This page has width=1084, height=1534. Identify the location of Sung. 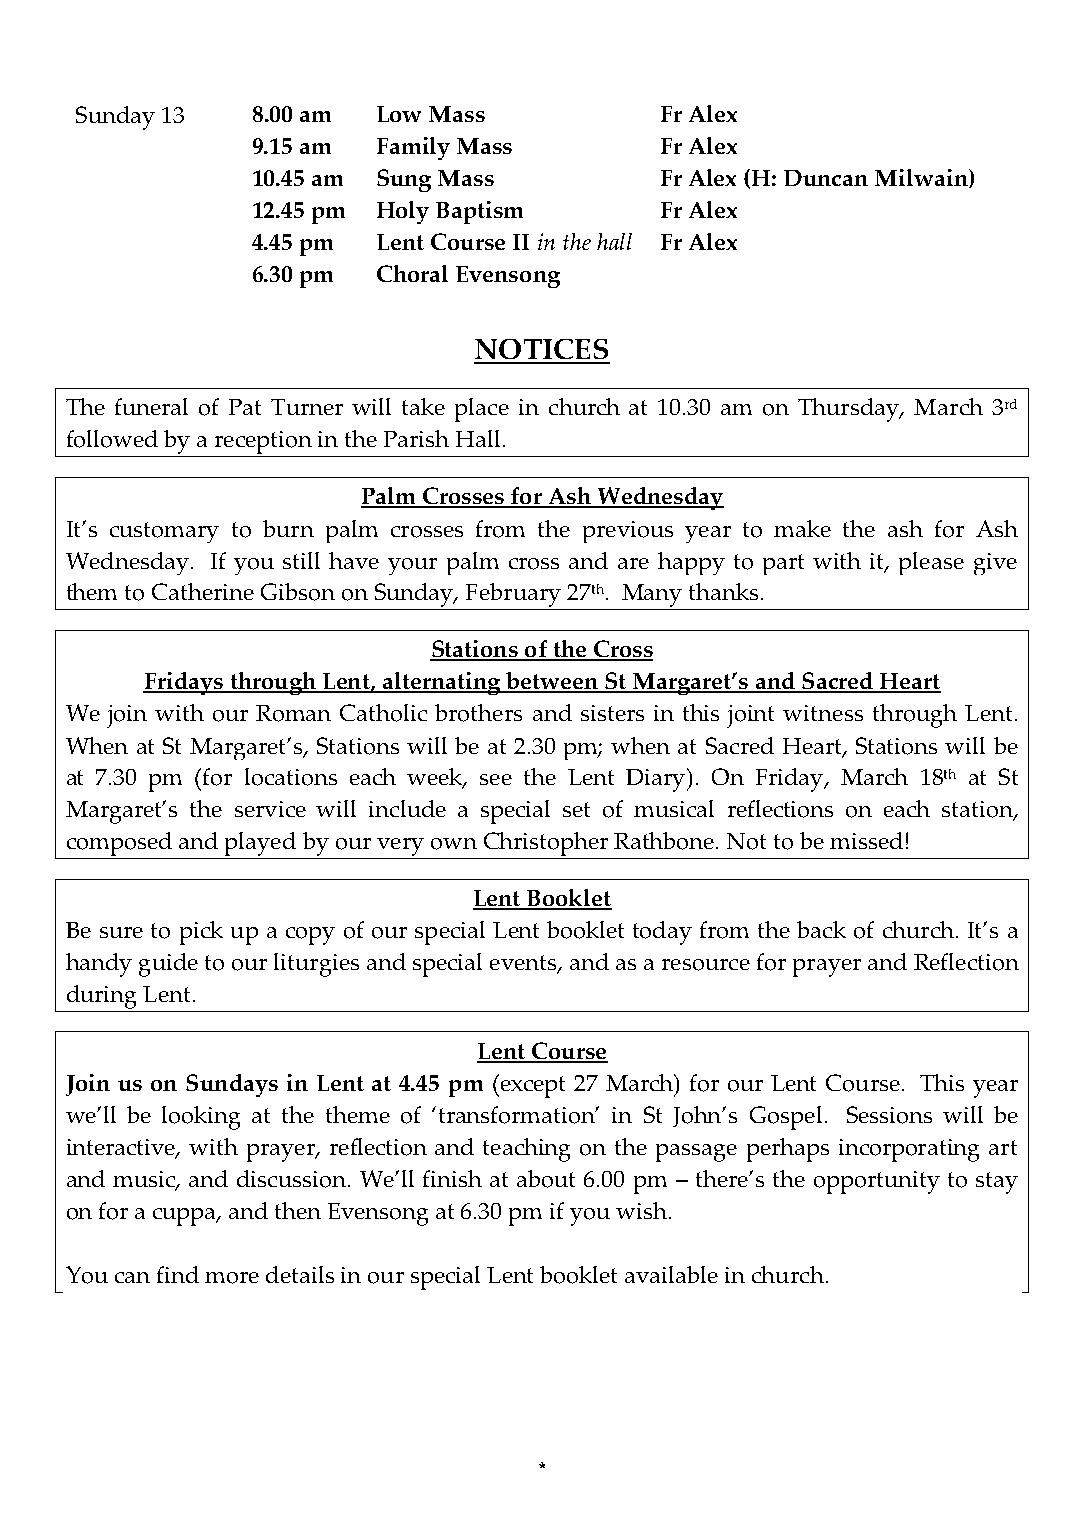
(404, 180).
